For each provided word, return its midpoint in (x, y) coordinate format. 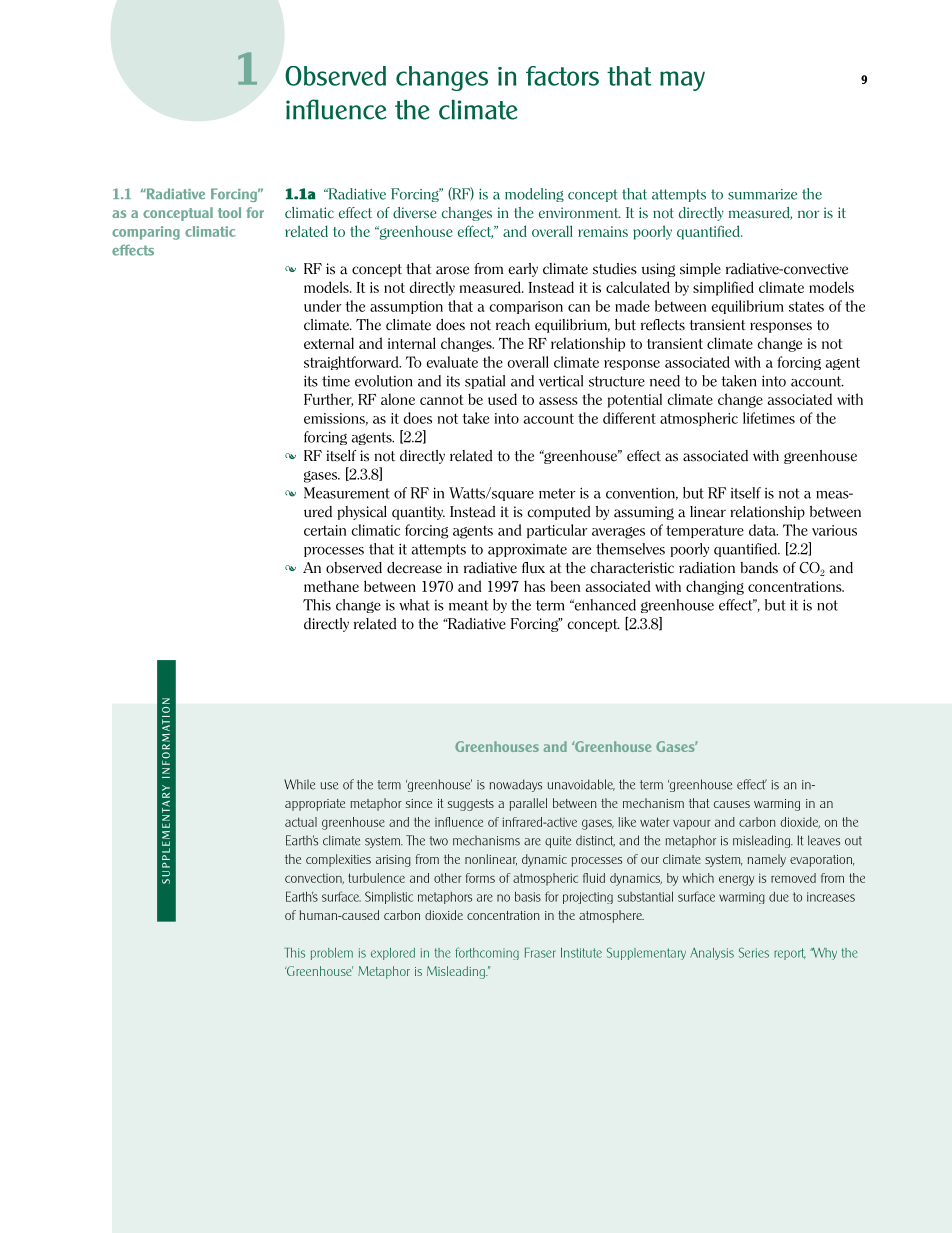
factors (562, 76)
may (682, 81)
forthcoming (487, 953)
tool (229, 212)
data (763, 530)
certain (325, 530)
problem (332, 954)
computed (559, 513)
